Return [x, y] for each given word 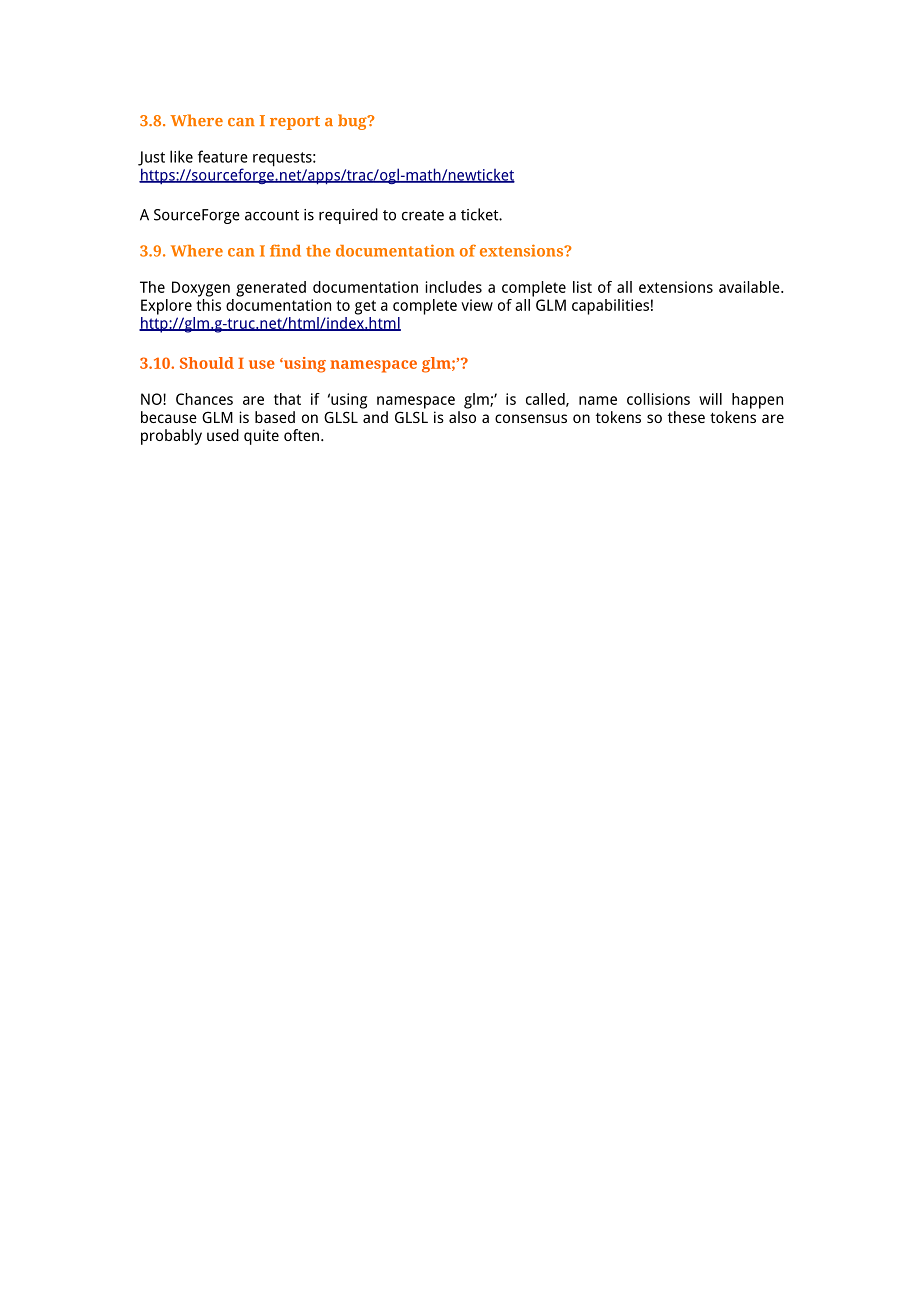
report [295, 123]
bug [353, 122]
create [423, 215]
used [223, 435]
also [462, 415]
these [686, 417]
